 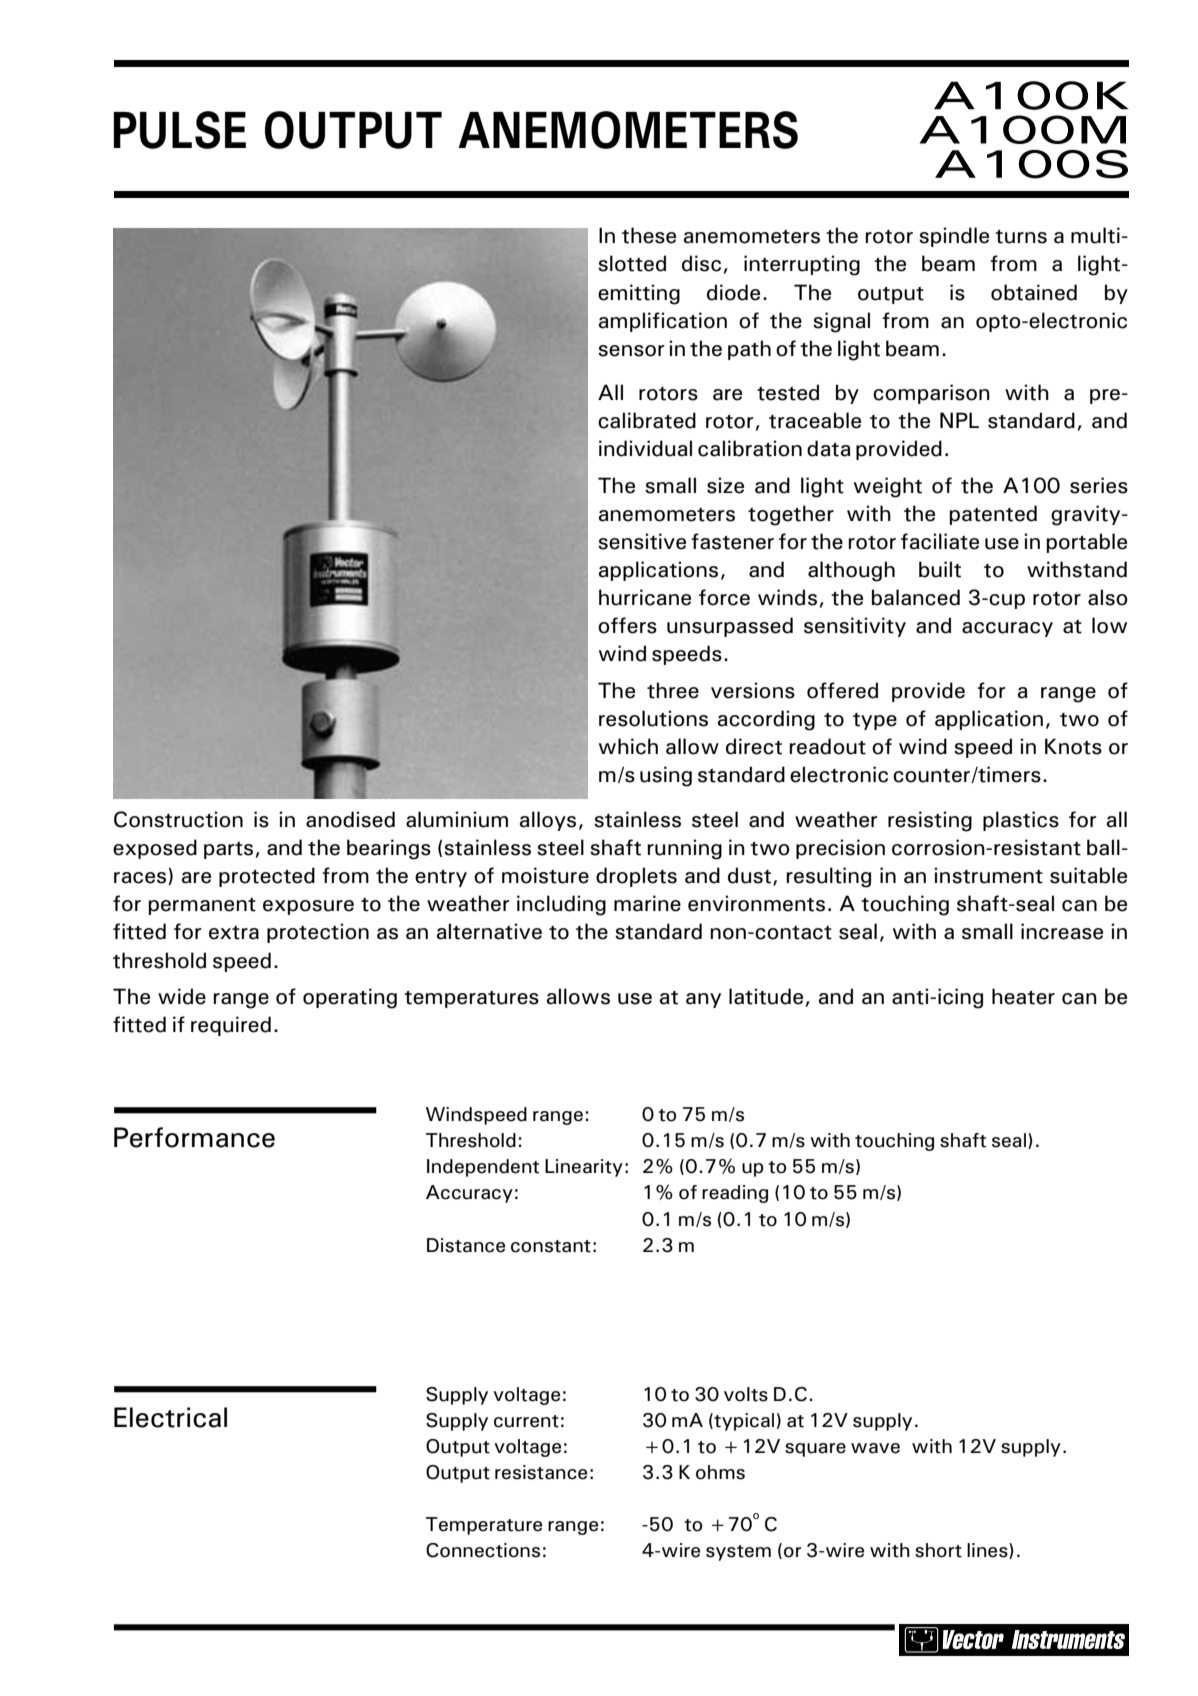 I want to click on Electrical, so click(x=170, y=1417).
